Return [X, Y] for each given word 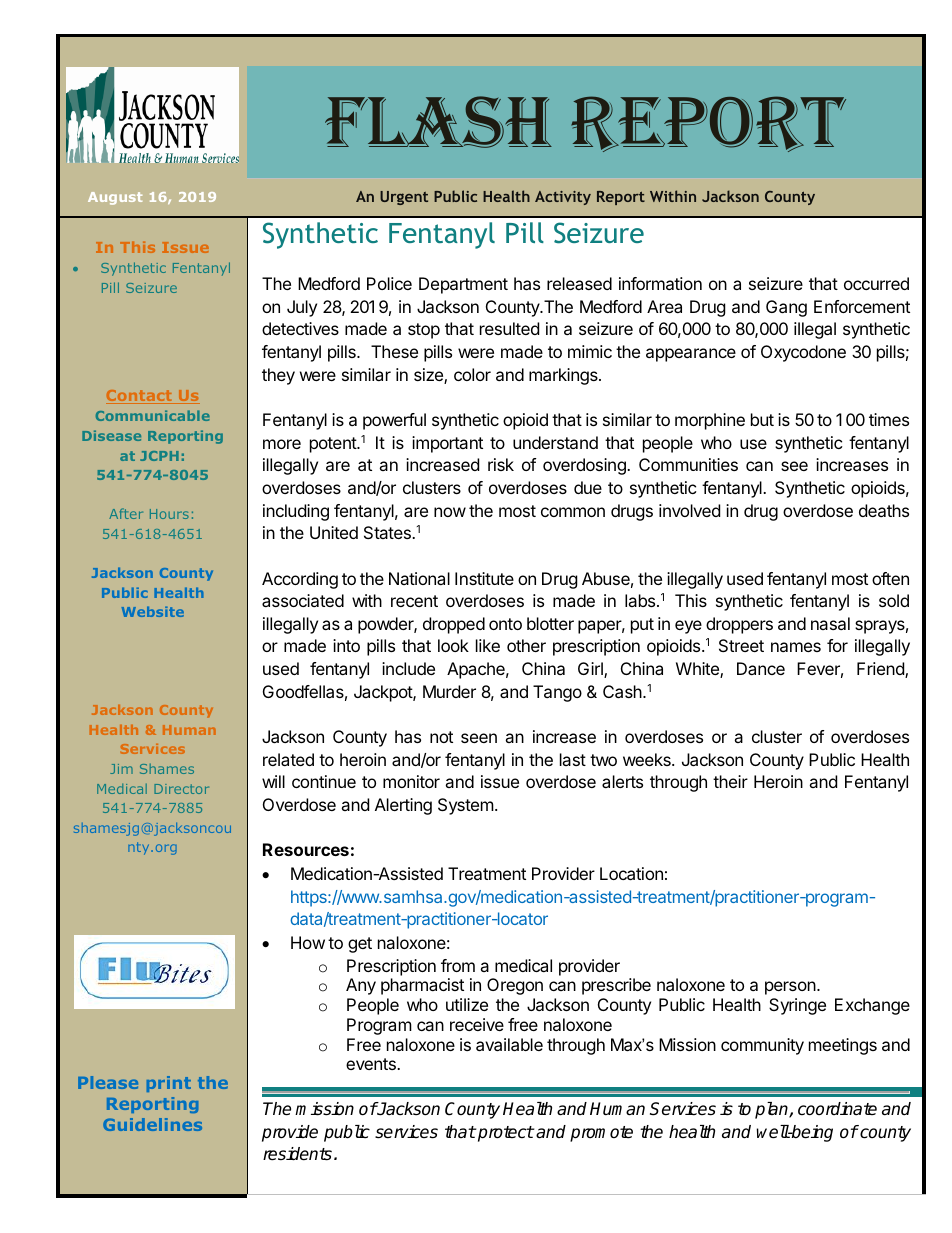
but [762, 419]
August [115, 198]
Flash [438, 122]
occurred [876, 283]
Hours [169, 514]
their [730, 781]
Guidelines [152, 1124]
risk [501, 464]
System [466, 806]
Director [181, 789]
